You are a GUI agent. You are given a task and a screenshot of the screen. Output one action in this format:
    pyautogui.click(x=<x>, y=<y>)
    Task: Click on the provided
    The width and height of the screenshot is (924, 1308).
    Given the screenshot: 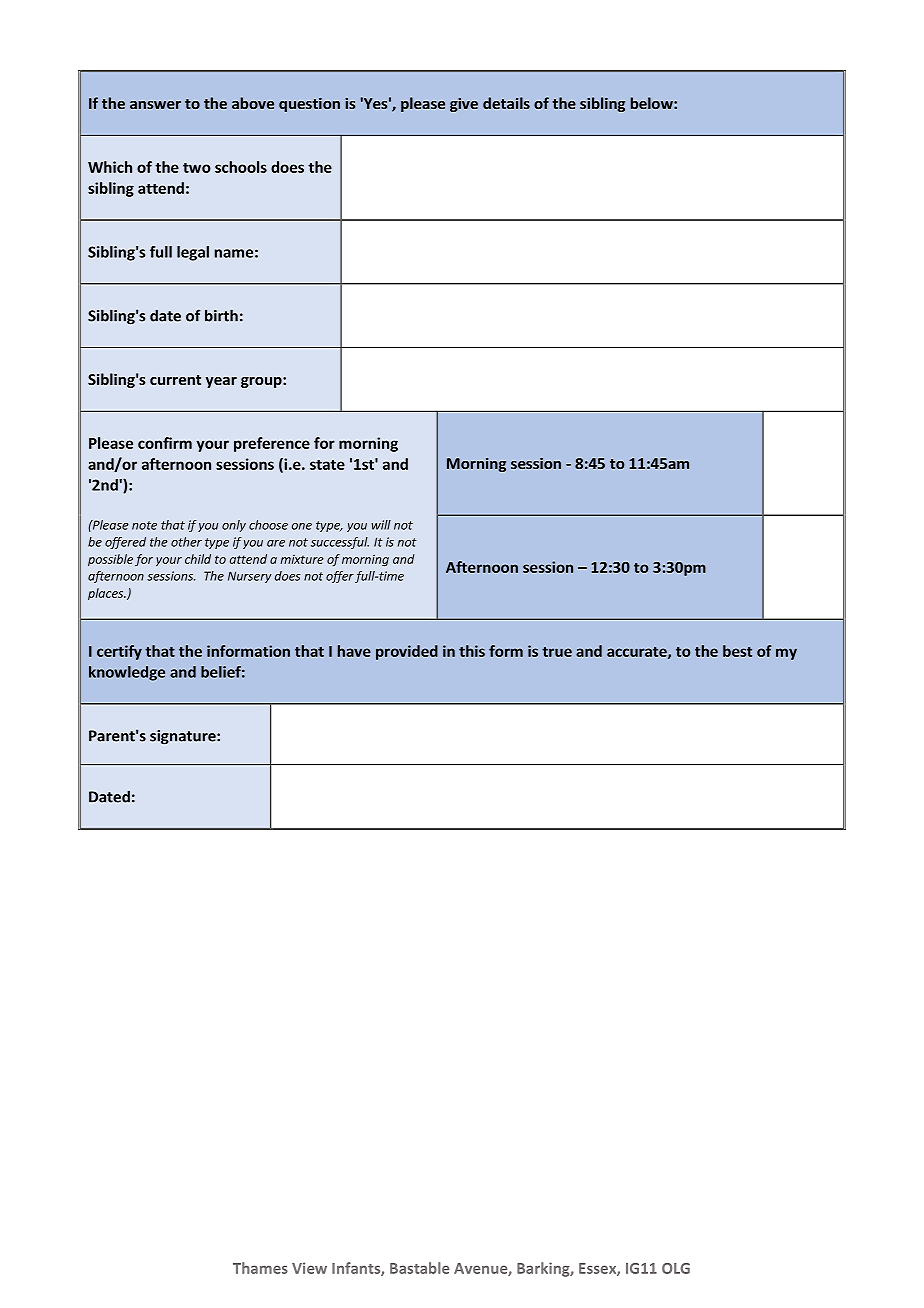 What is the action you would take?
    pyautogui.click(x=407, y=652)
